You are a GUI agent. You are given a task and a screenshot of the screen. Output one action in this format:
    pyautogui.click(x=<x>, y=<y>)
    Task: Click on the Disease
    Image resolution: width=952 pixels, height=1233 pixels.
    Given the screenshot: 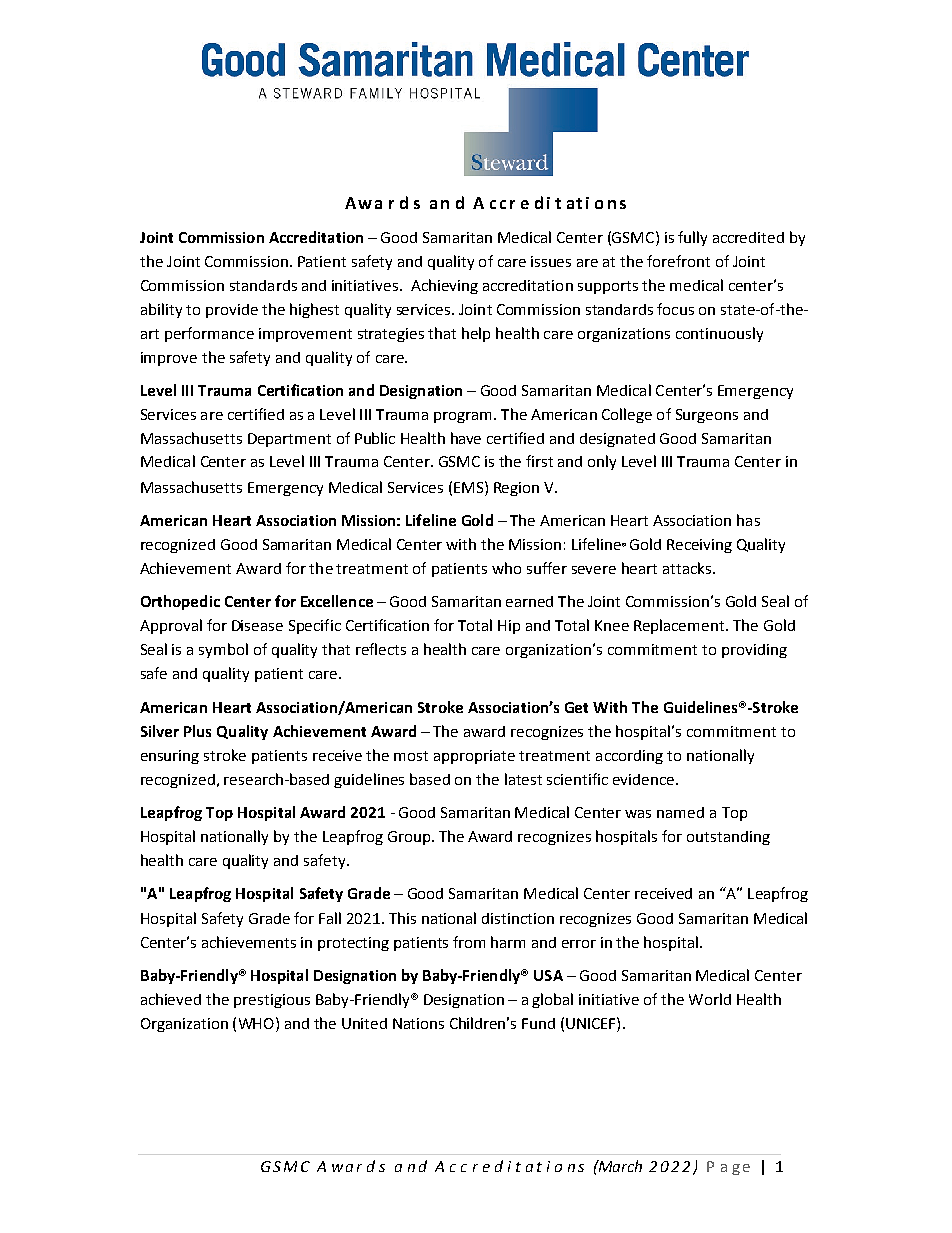 What is the action you would take?
    pyautogui.click(x=257, y=625)
